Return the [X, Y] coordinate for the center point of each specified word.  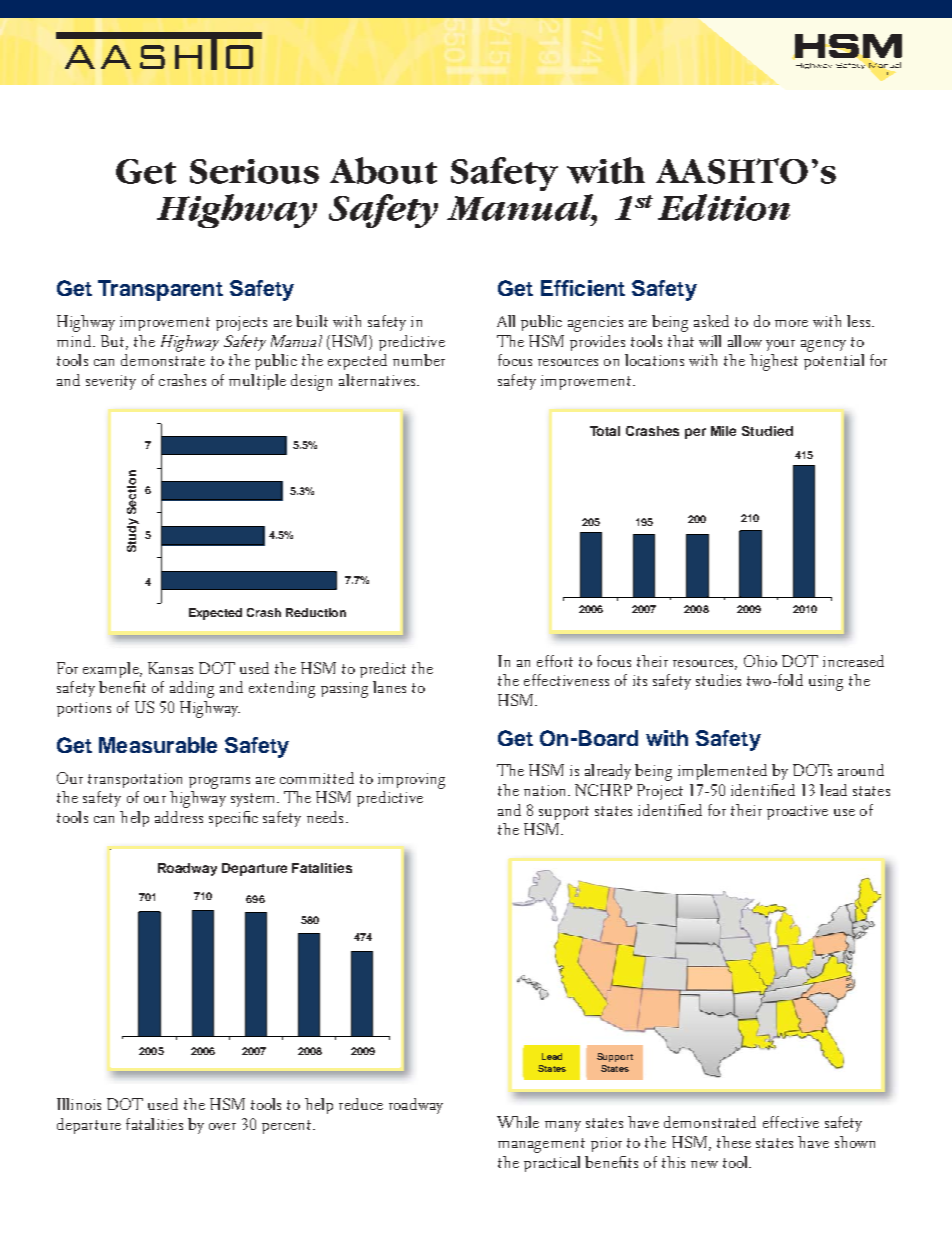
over [222, 1126]
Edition [724, 207]
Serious [254, 171]
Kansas [170, 668]
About [383, 170]
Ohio [760, 661]
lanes [389, 687]
